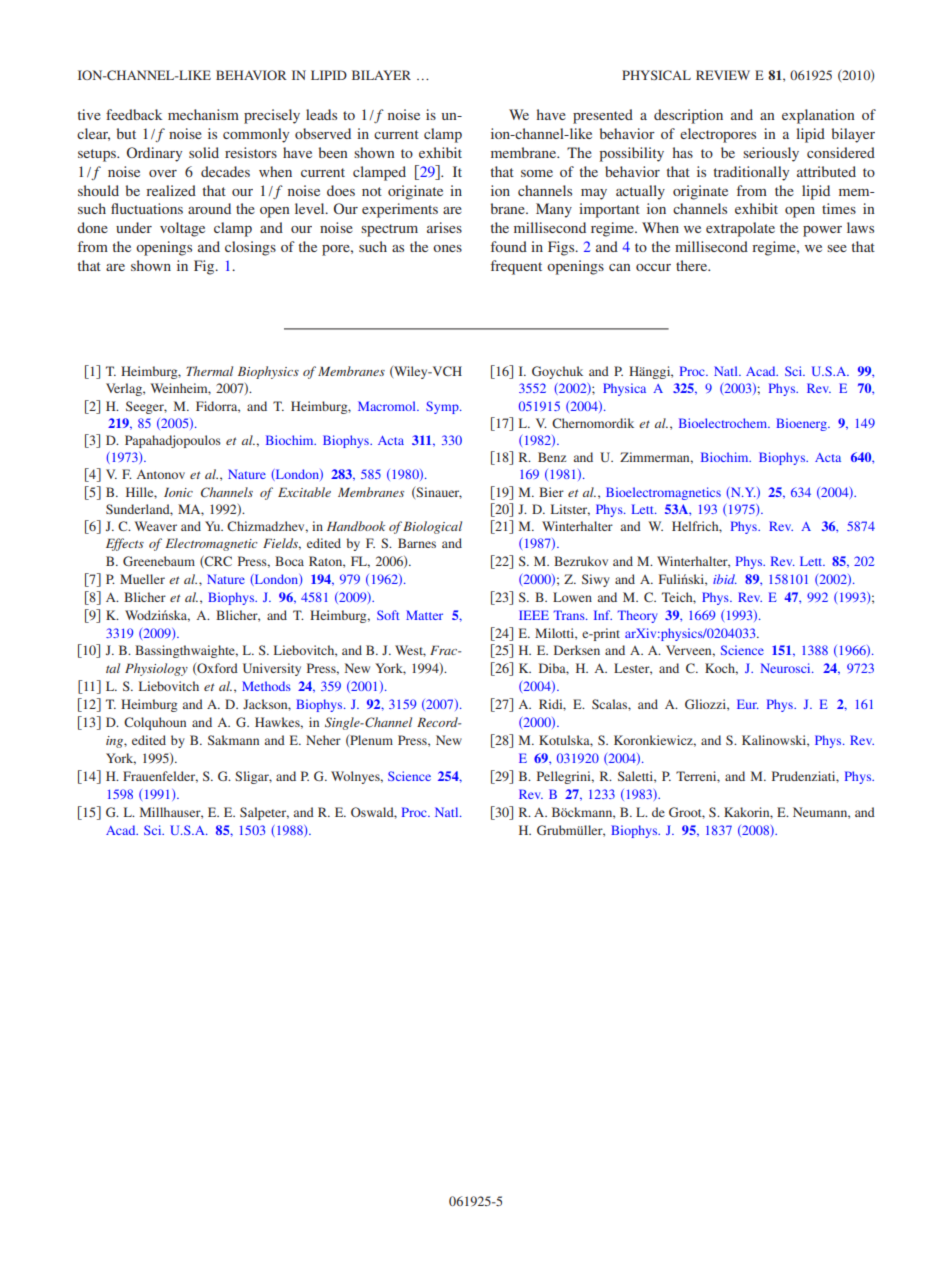 Image resolution: width=952 pixels, height=1270 pixels. What do you see at coordinates (723, 75) in the screenshot?
I see `REVIEW` at bounding box center [723, 75].
